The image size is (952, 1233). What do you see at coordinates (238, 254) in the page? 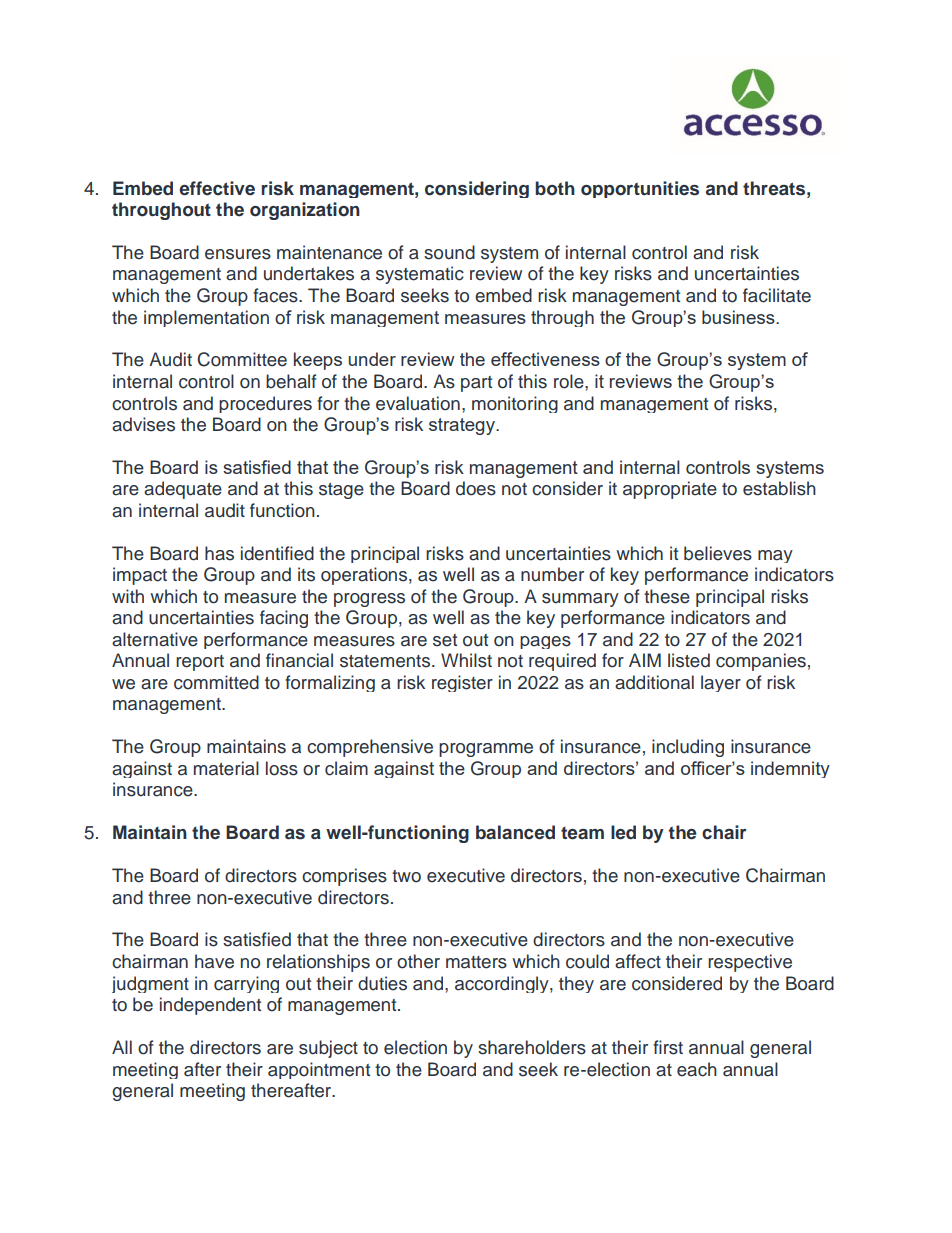
I see `ensures` at bounding box center [238, 254].
